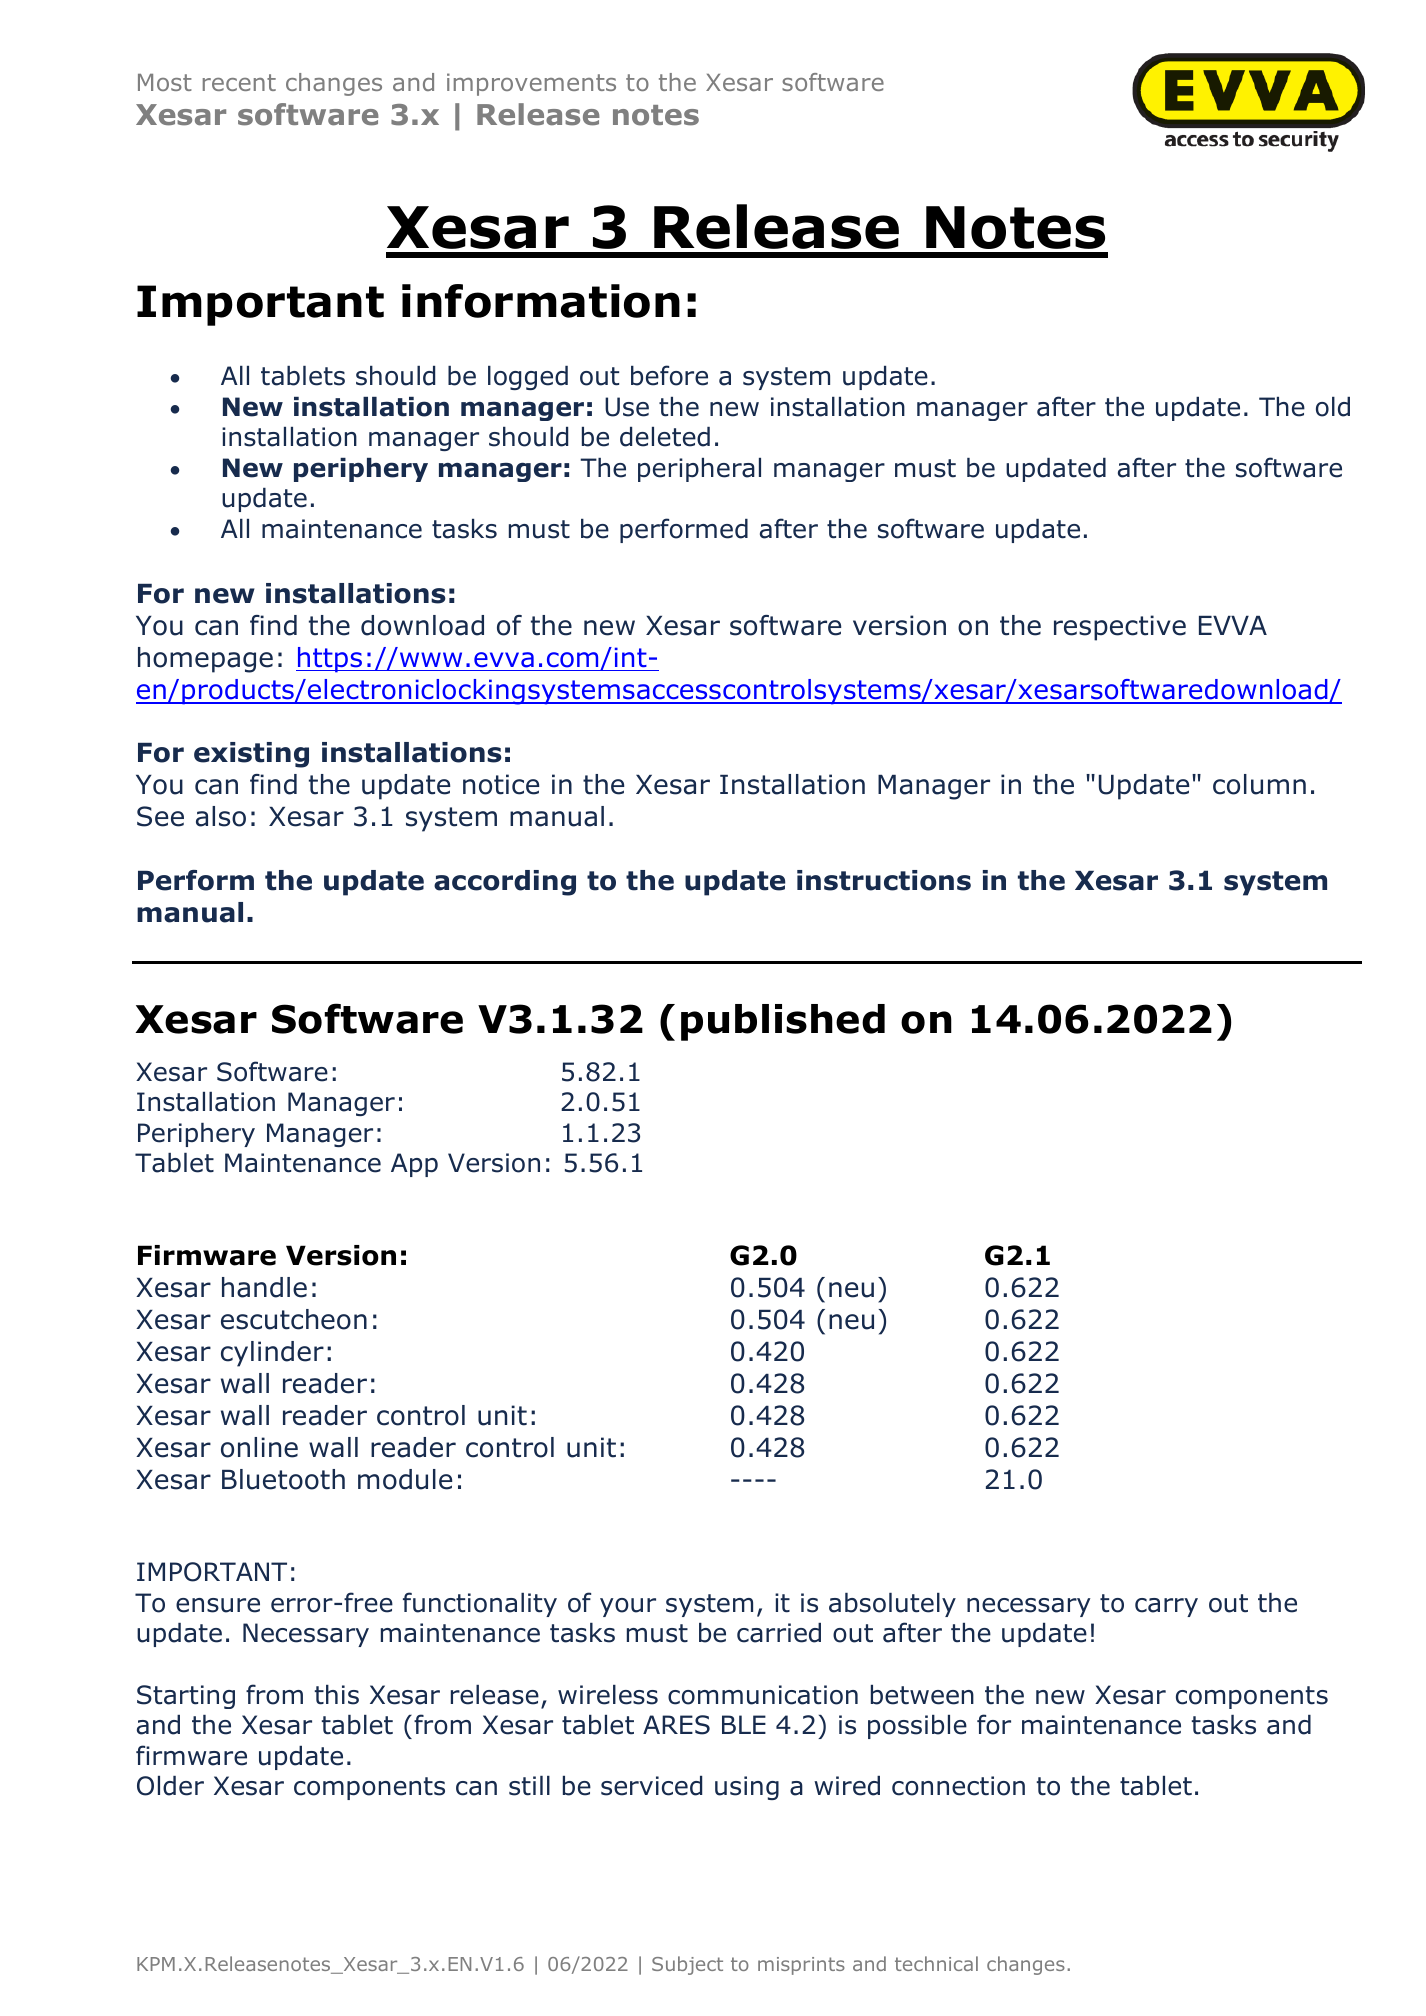 The height and width of the page is (2016, 1426). Describe the element at coordinates (531, 84) in the page. I see `improvements` at that location.
